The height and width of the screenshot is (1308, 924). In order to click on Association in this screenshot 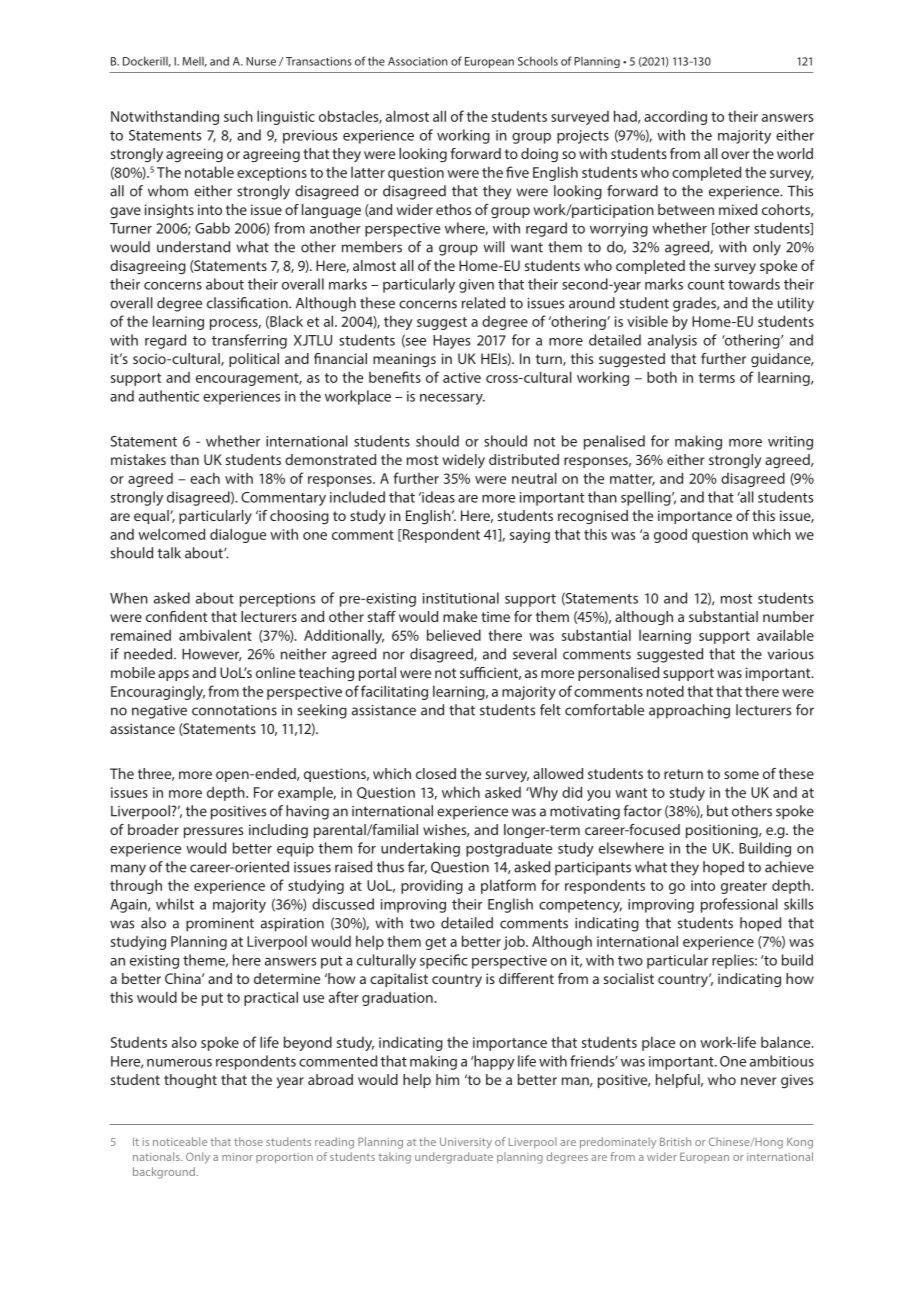, I will do `click(418, 61)`.
